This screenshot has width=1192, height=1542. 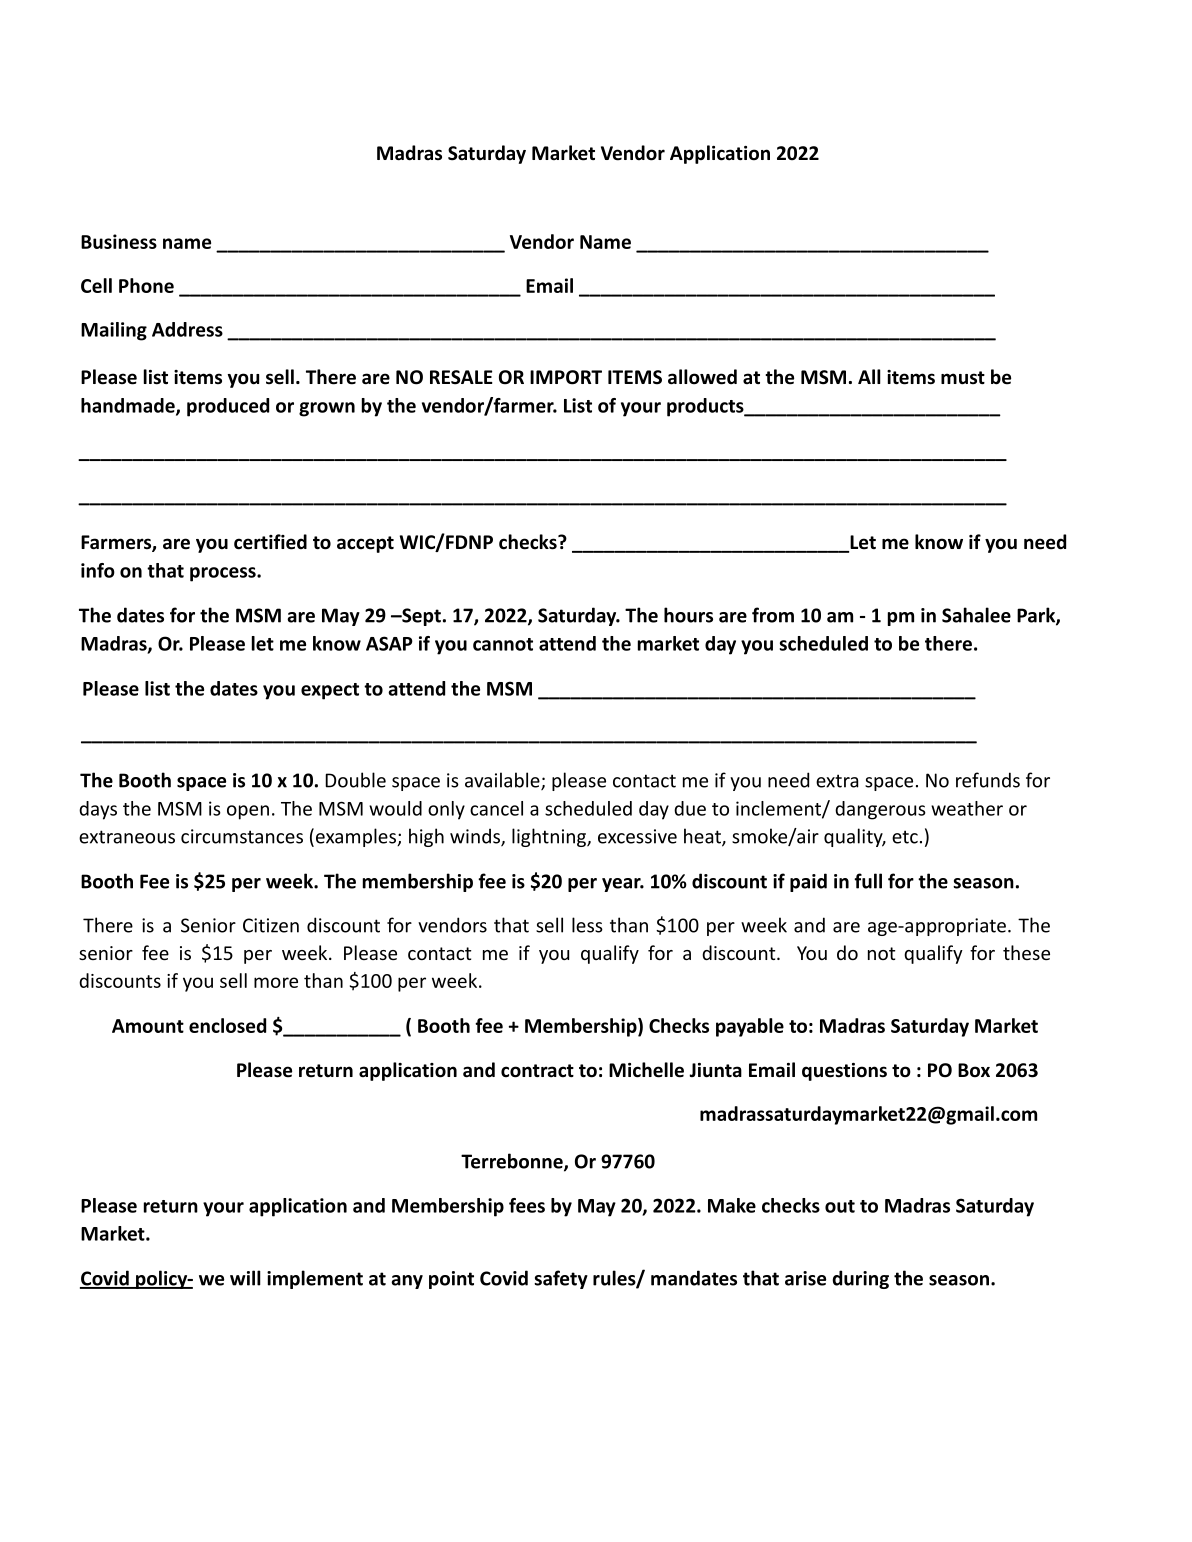 I want to click on less, so click(x=587, y=925).
